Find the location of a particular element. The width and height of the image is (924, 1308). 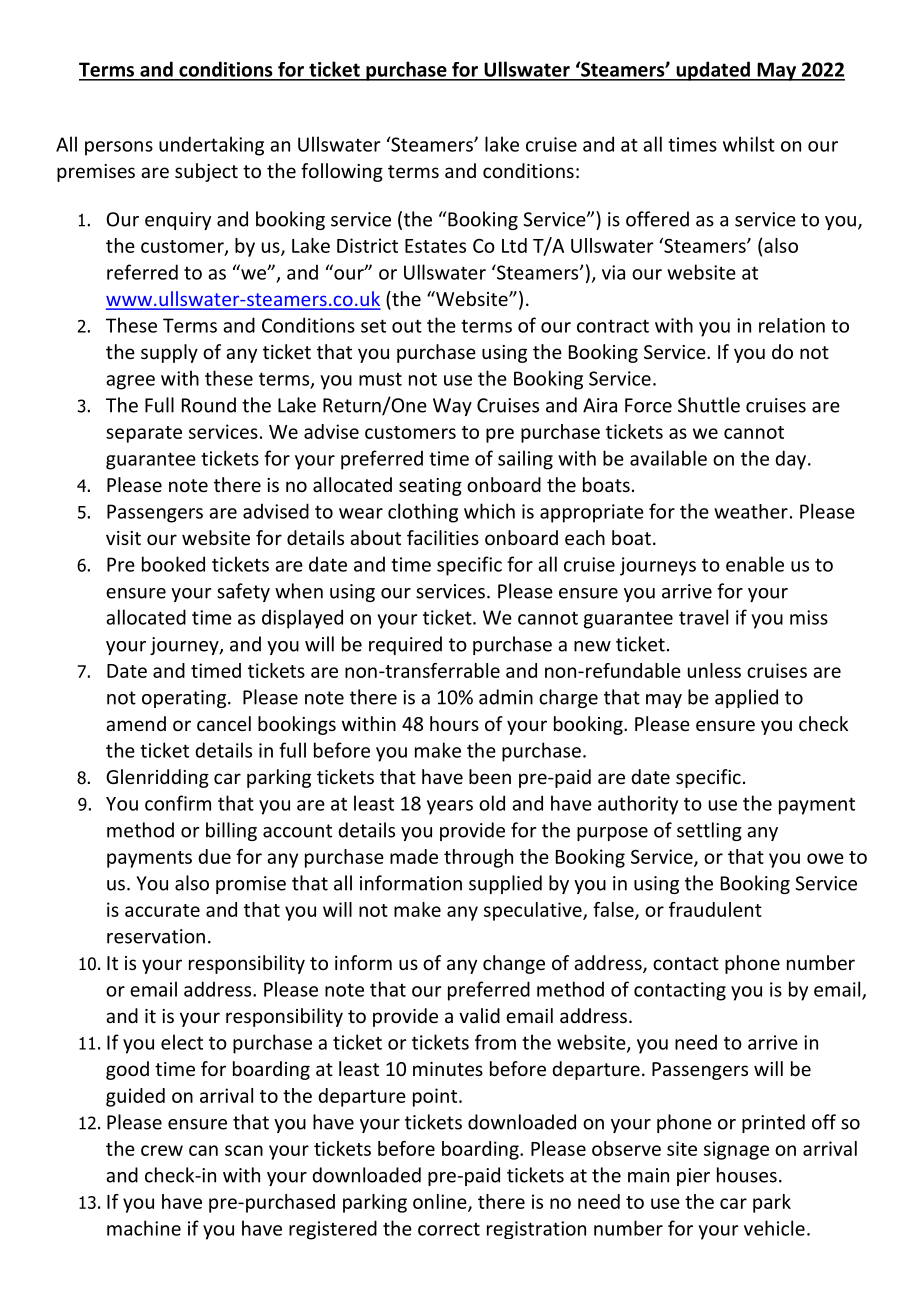

machine is located at coordinates (144, 1228).
